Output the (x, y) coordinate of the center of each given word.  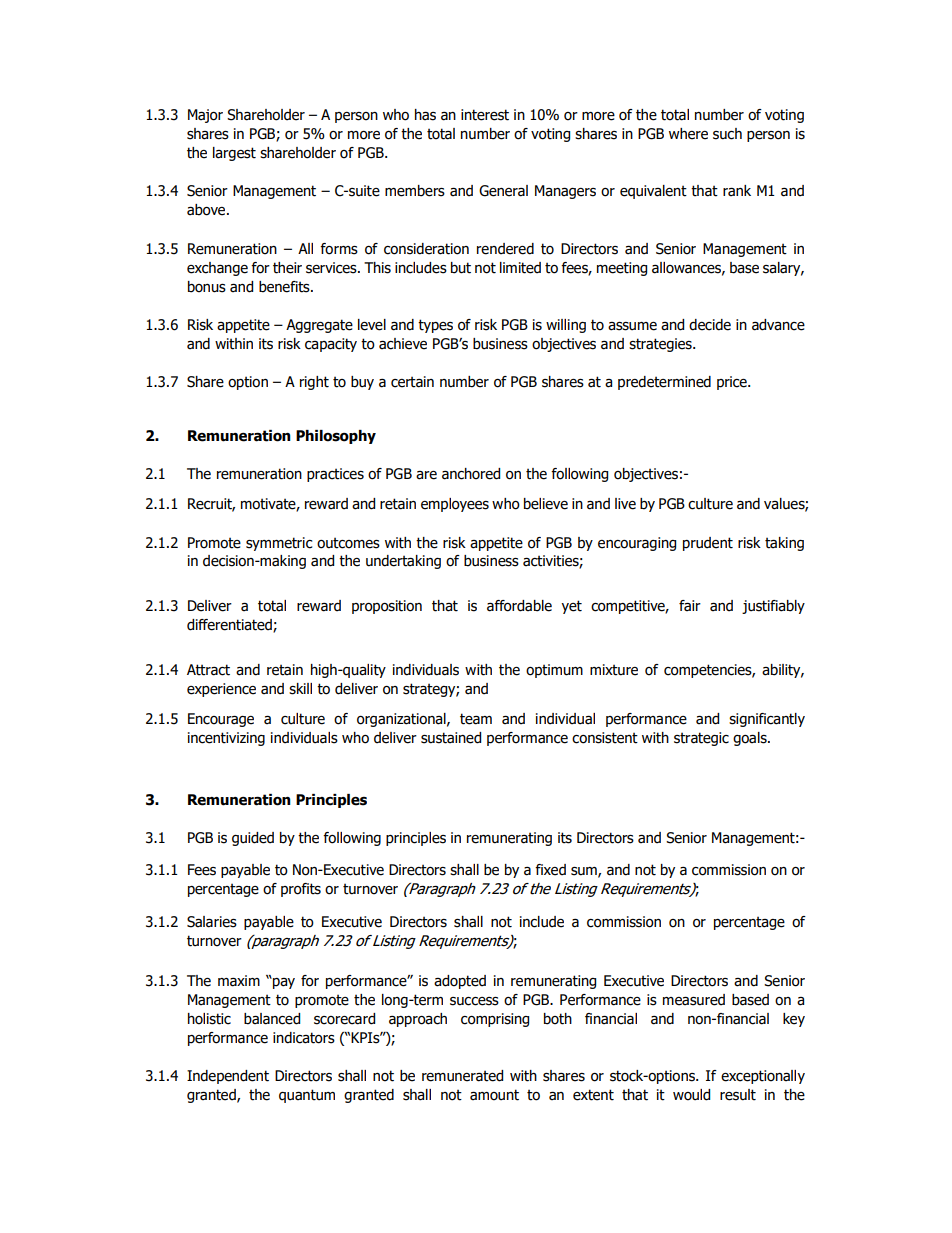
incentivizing (226, 739)
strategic (701, 739)
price (733, 383)
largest (234, 154)
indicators (304, 1038)
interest (485, 115)
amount (494, 1095)
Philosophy (336, 437)
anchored (471, 474)
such (727, 134)
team (476, 719)
